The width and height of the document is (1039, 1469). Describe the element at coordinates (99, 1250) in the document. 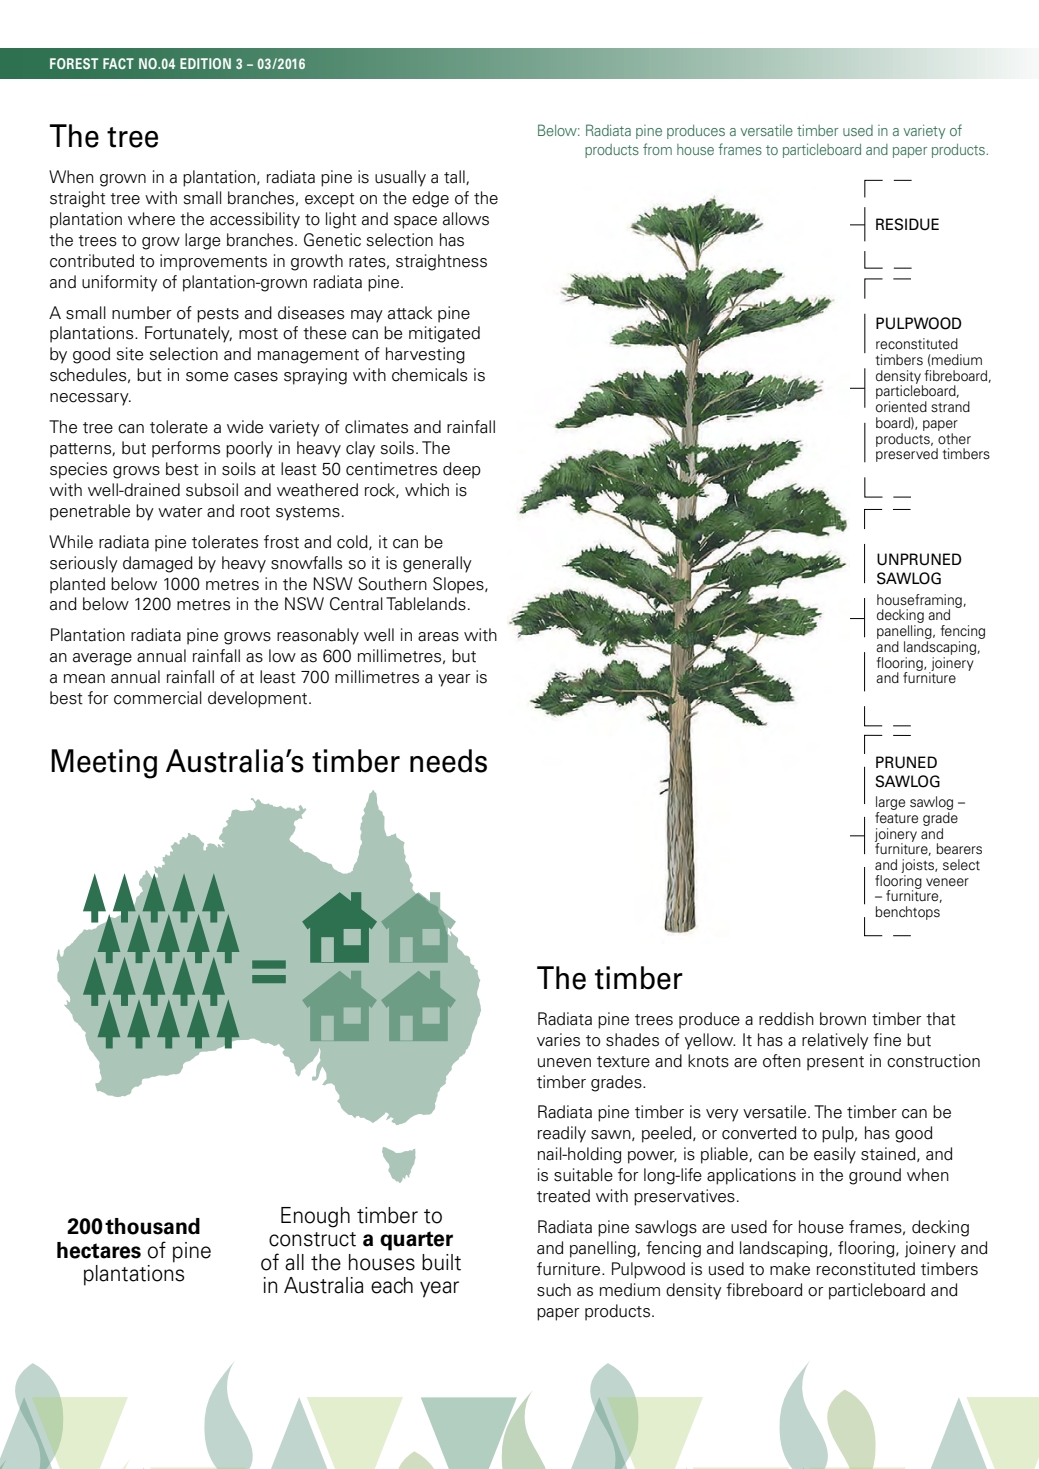

I see `hectares` at that location.
